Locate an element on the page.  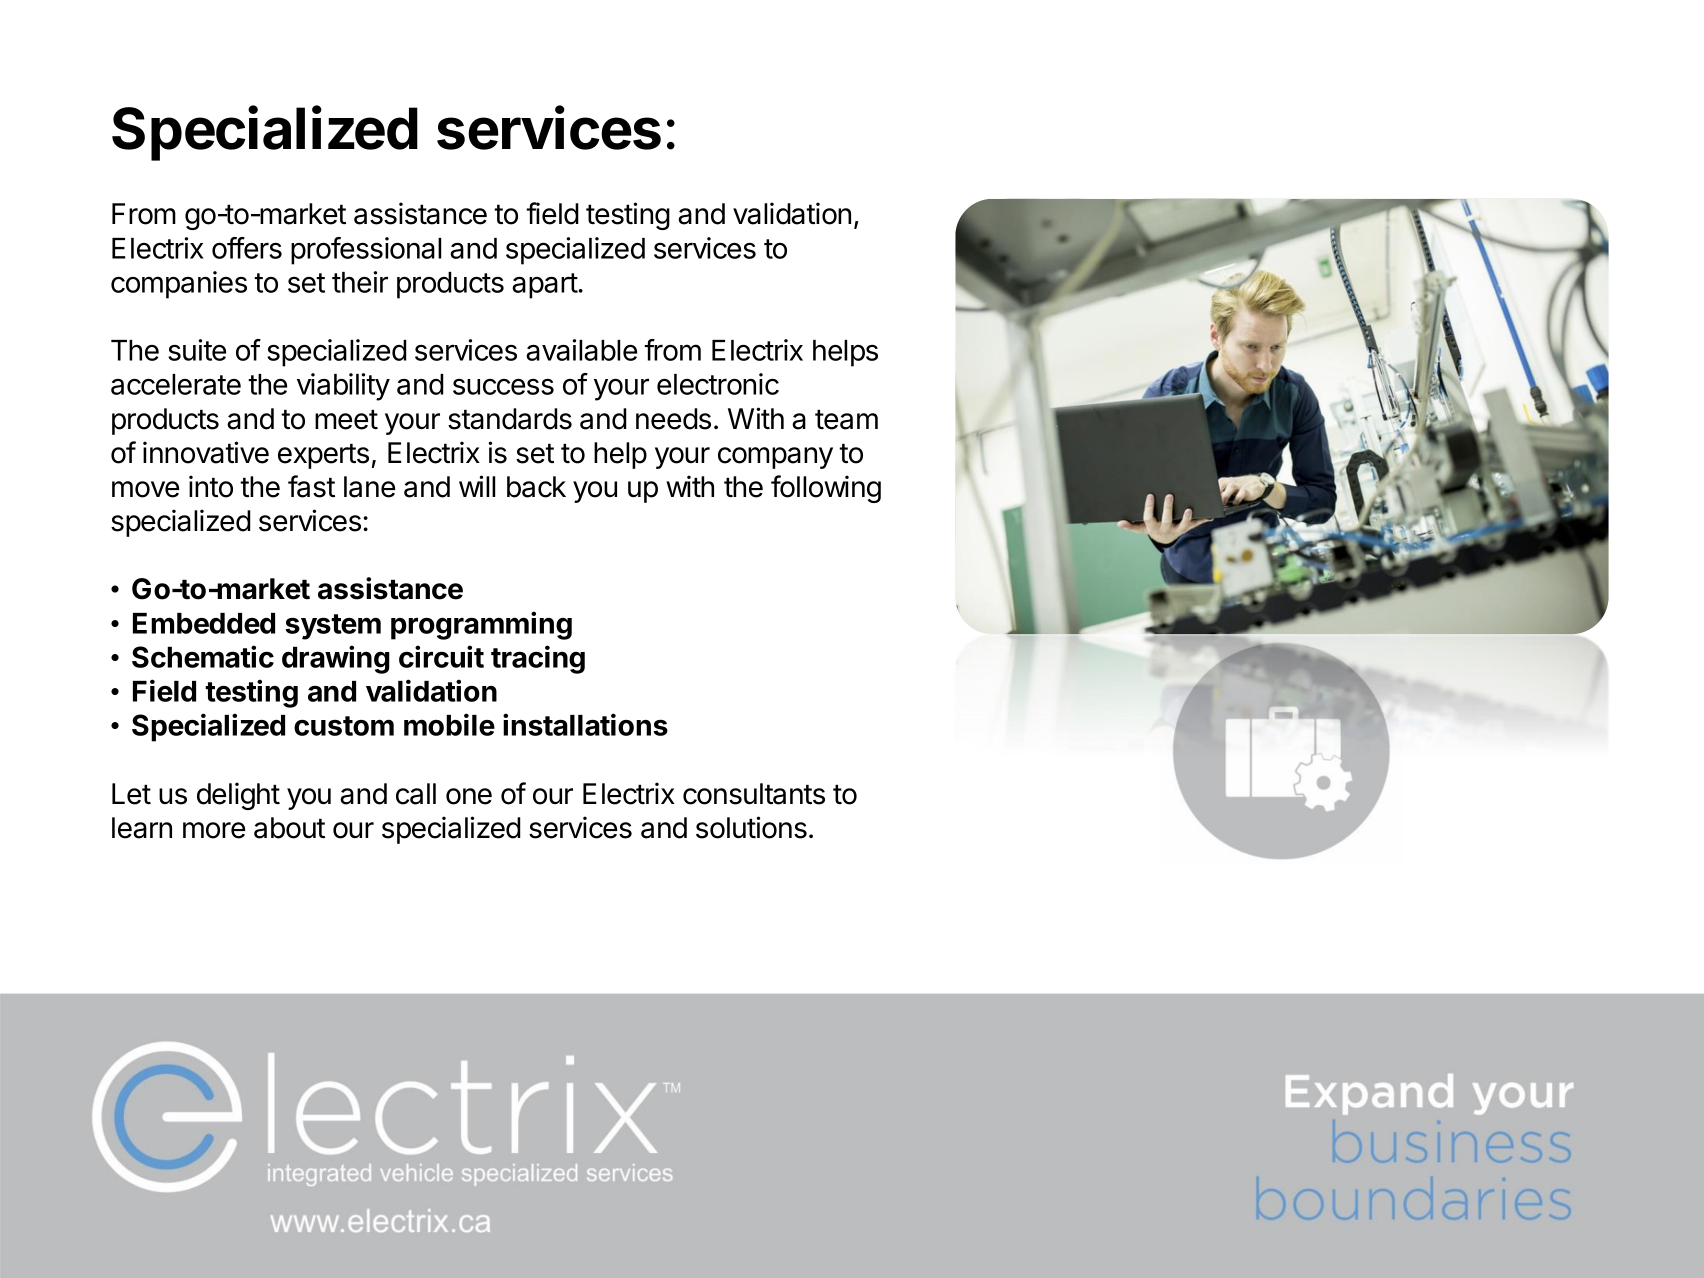
tracing is located at coordinates (538, 659).
